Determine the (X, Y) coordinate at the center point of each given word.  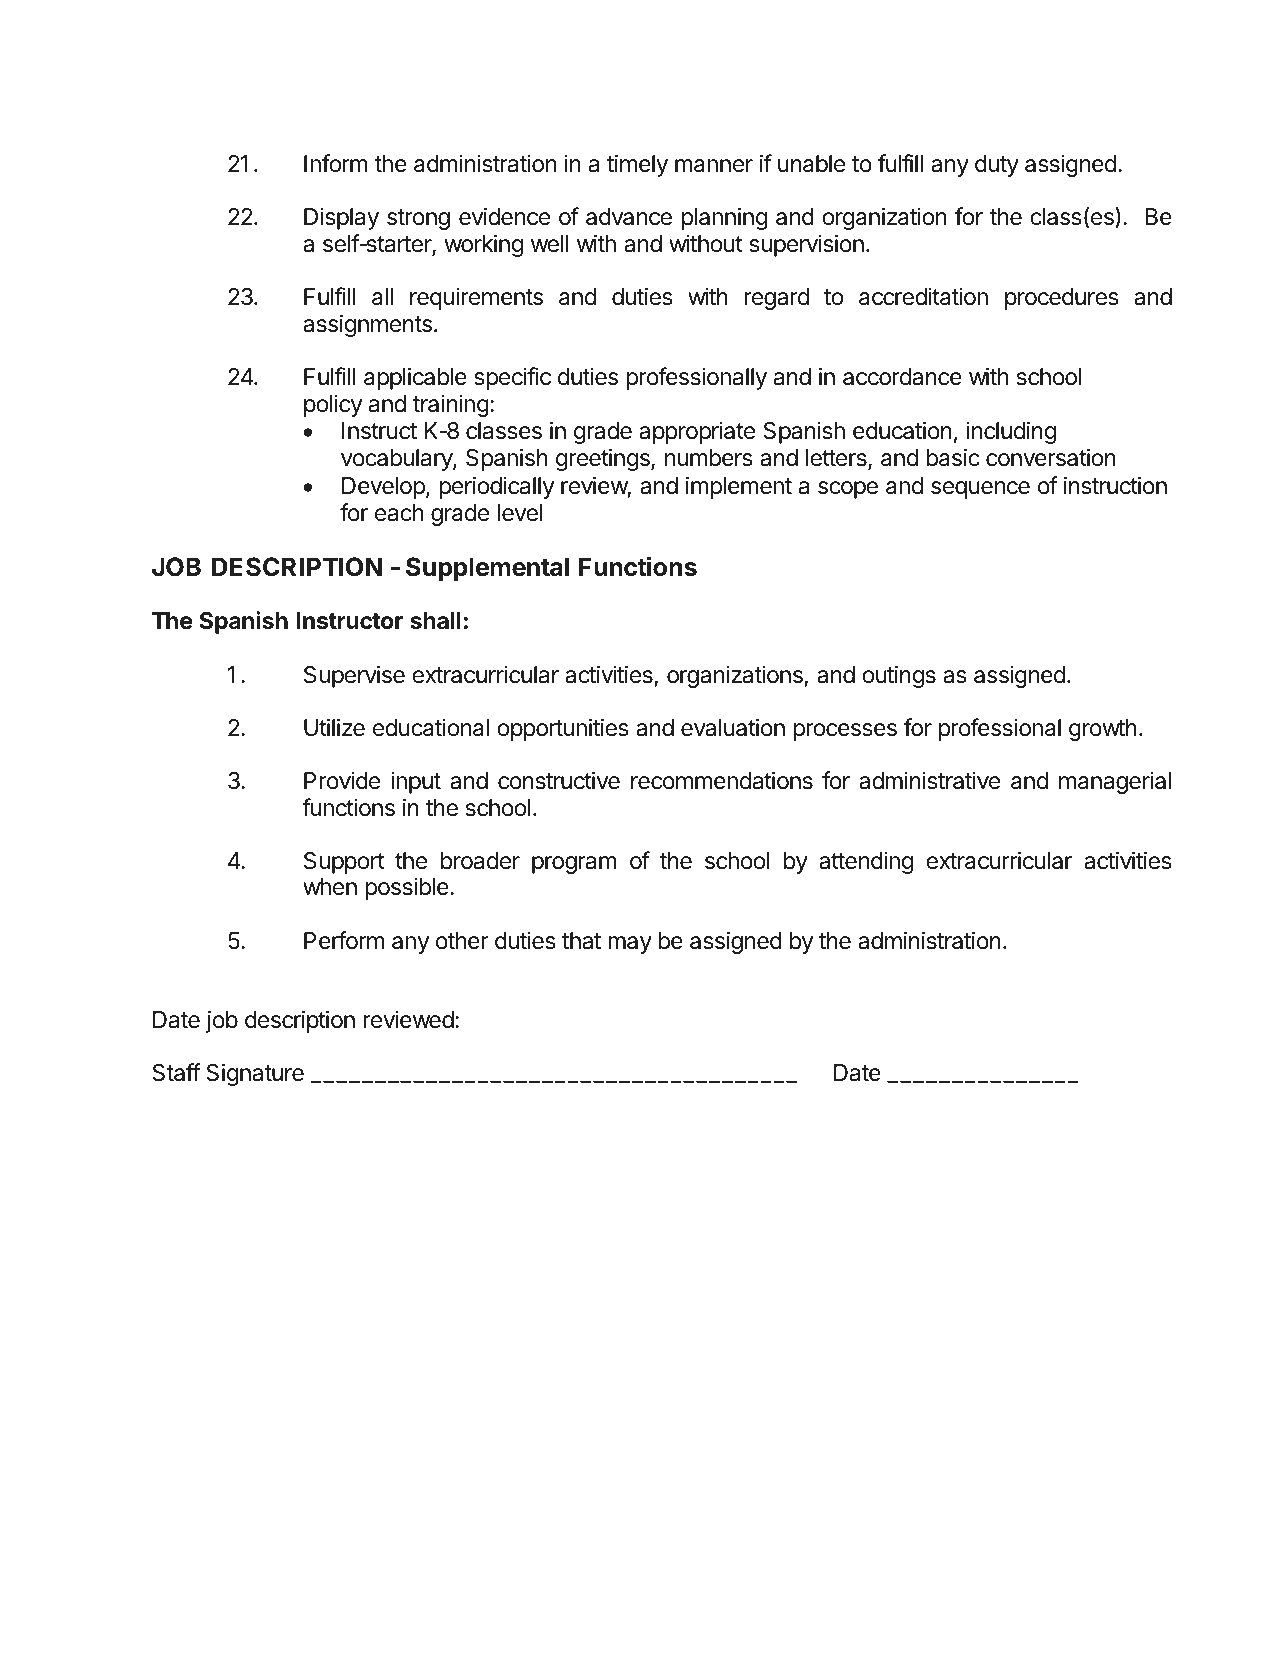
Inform (336, 163)
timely (637, 165)
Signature (255, 1074)
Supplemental (487, 569)
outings (899, 676)
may (630, 945)
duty (997, 166)
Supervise (354, 676)
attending (866, 862)
